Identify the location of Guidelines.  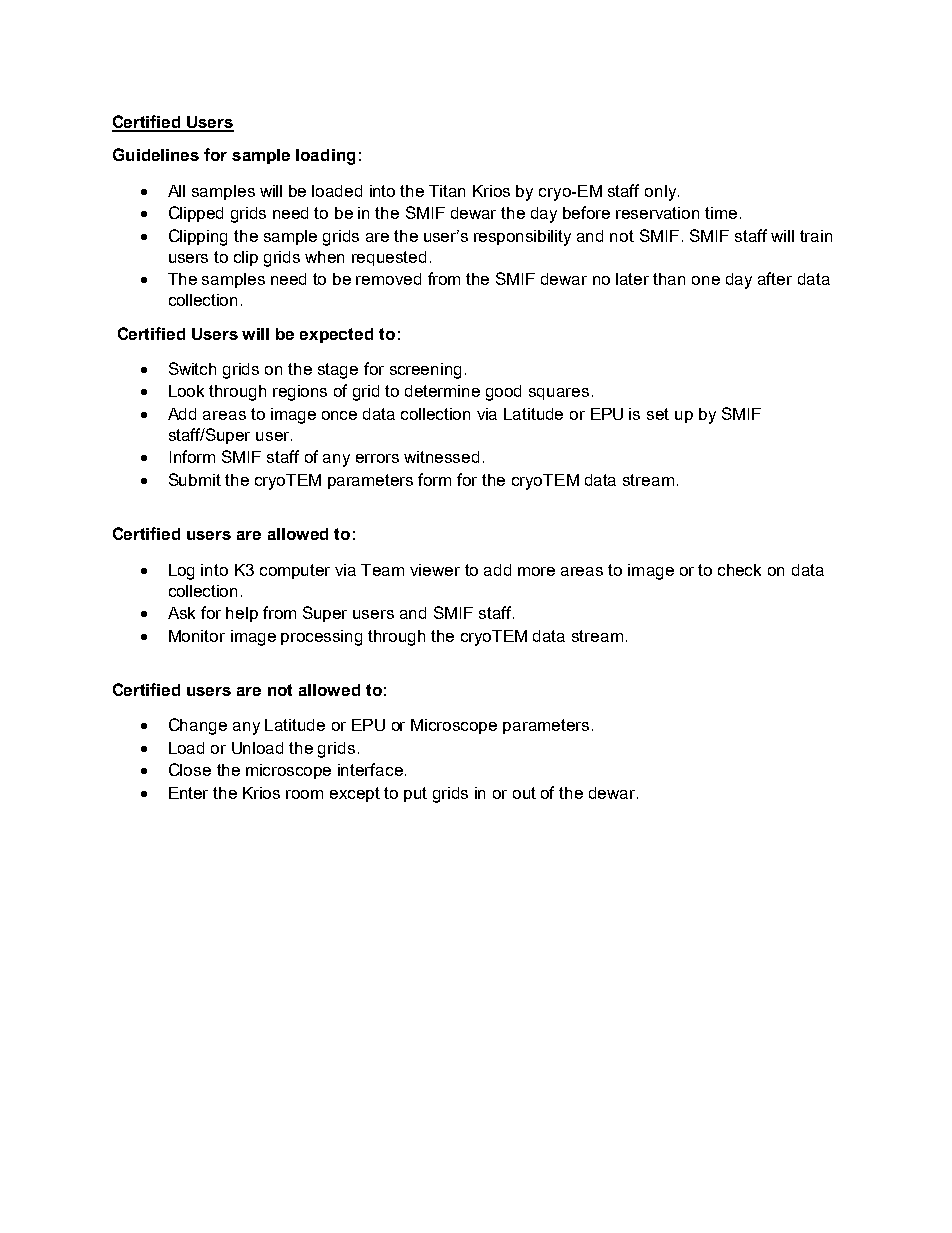
(156, 154).
